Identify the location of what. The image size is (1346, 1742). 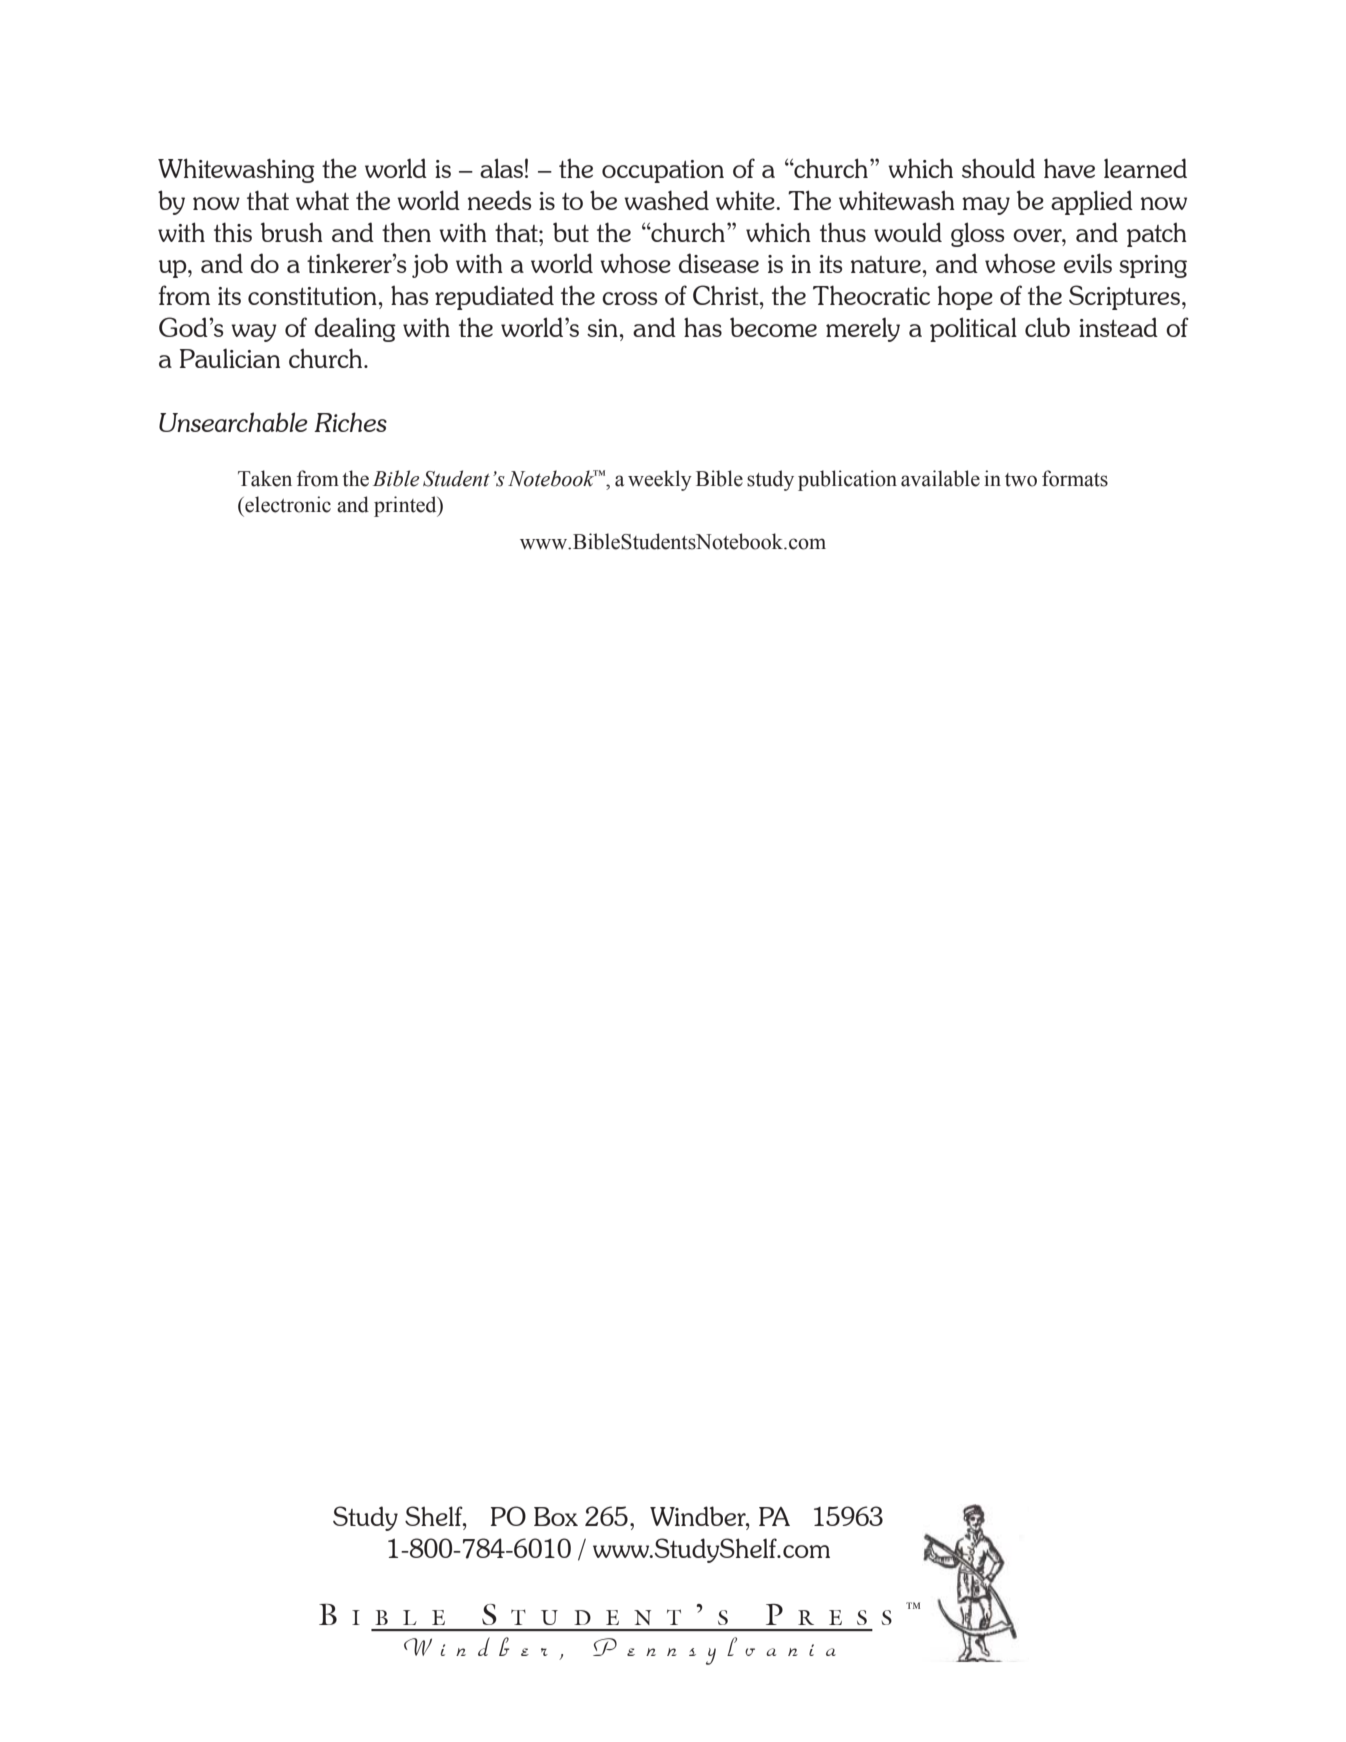
(322, 200).
